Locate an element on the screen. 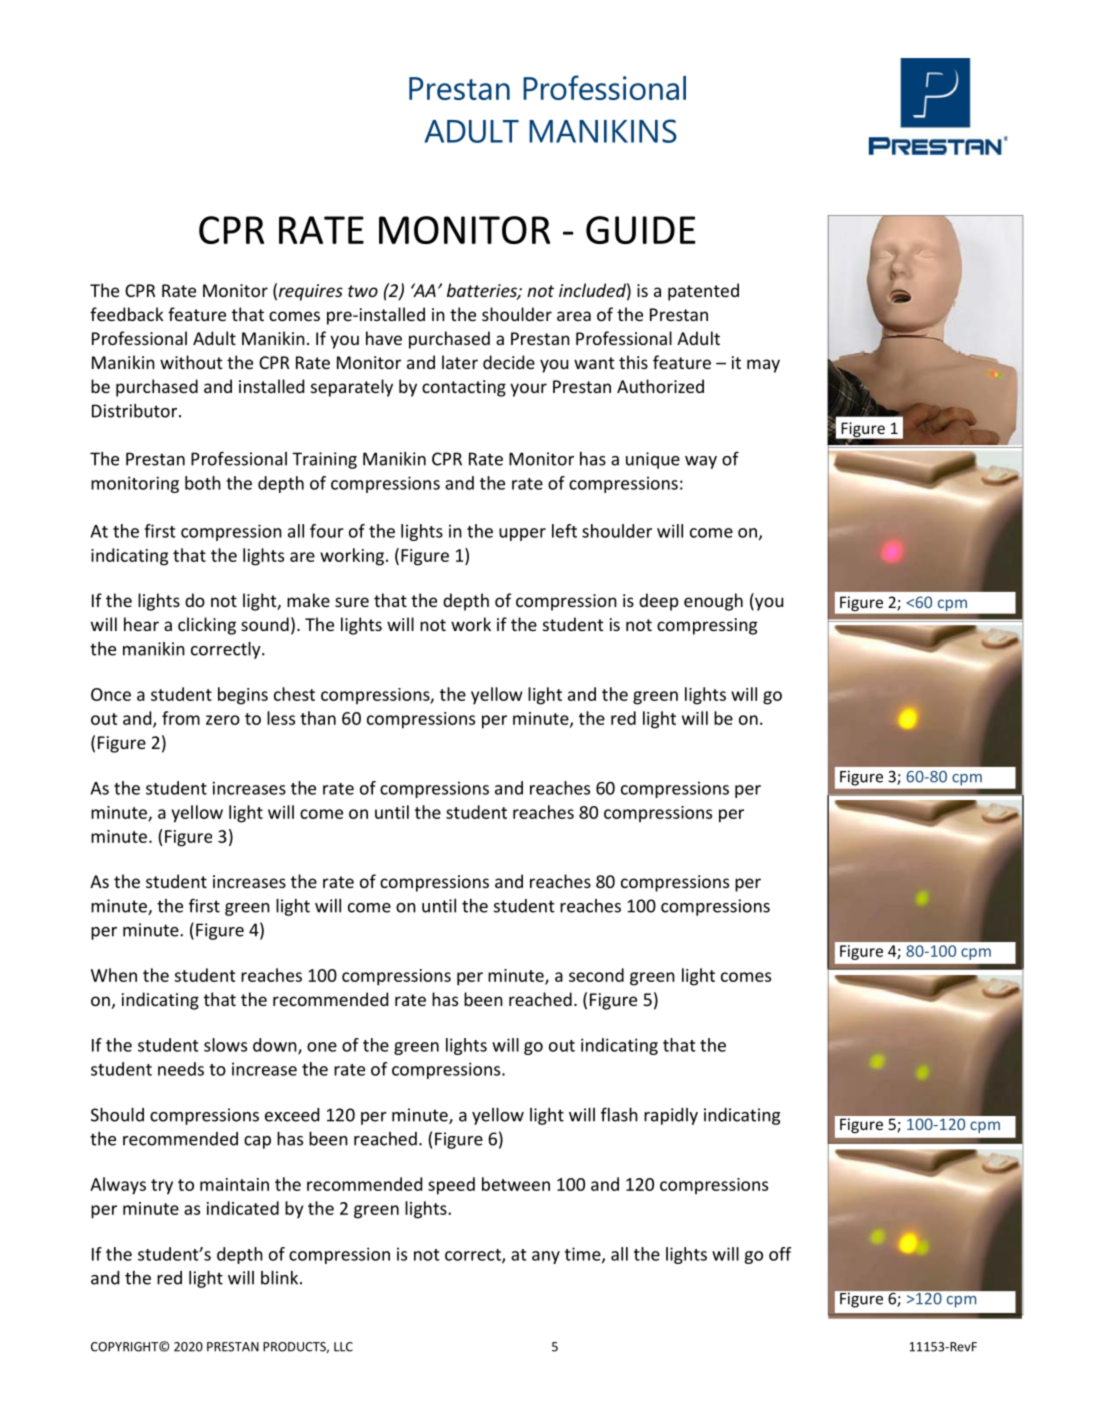 This screenshot has height=1419, width=1097. rapidly is located at coordinates (671, 1116).
